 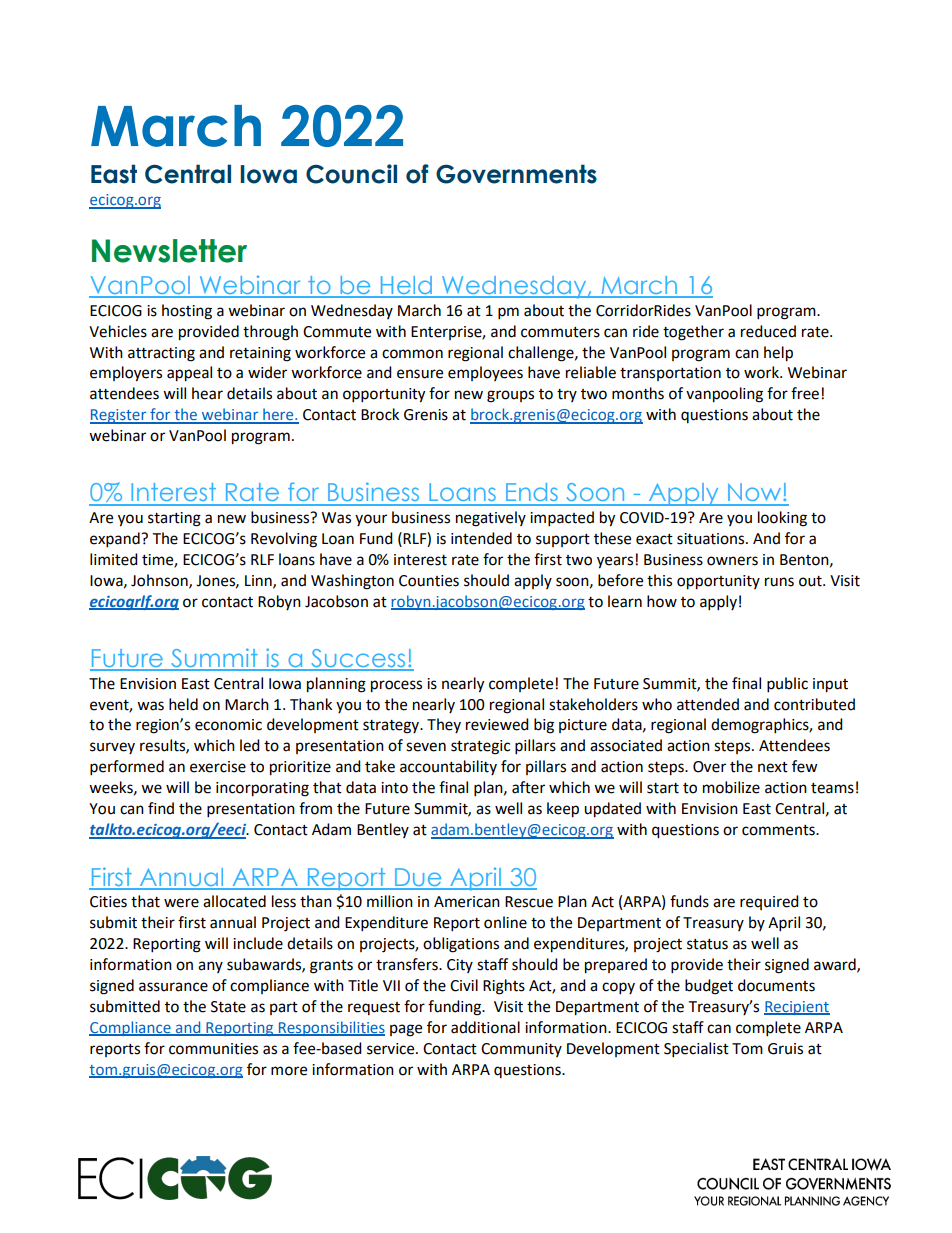 I want to click on additional, so click(x=485, y=1027).
